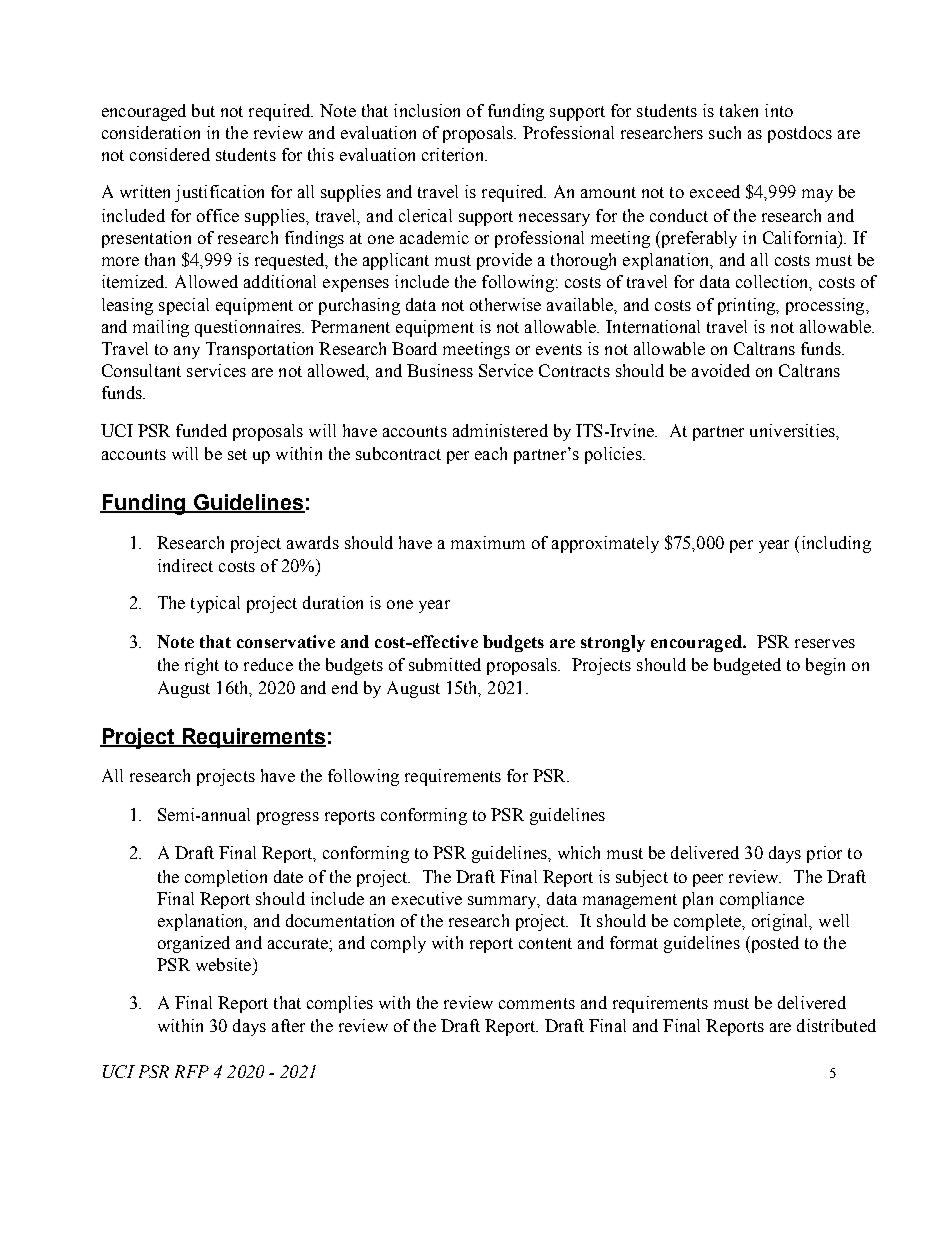 The width and height of the image is (952, 1233). Describe the element at coordinates (202, 666) in the image. I see `right` at that location.
